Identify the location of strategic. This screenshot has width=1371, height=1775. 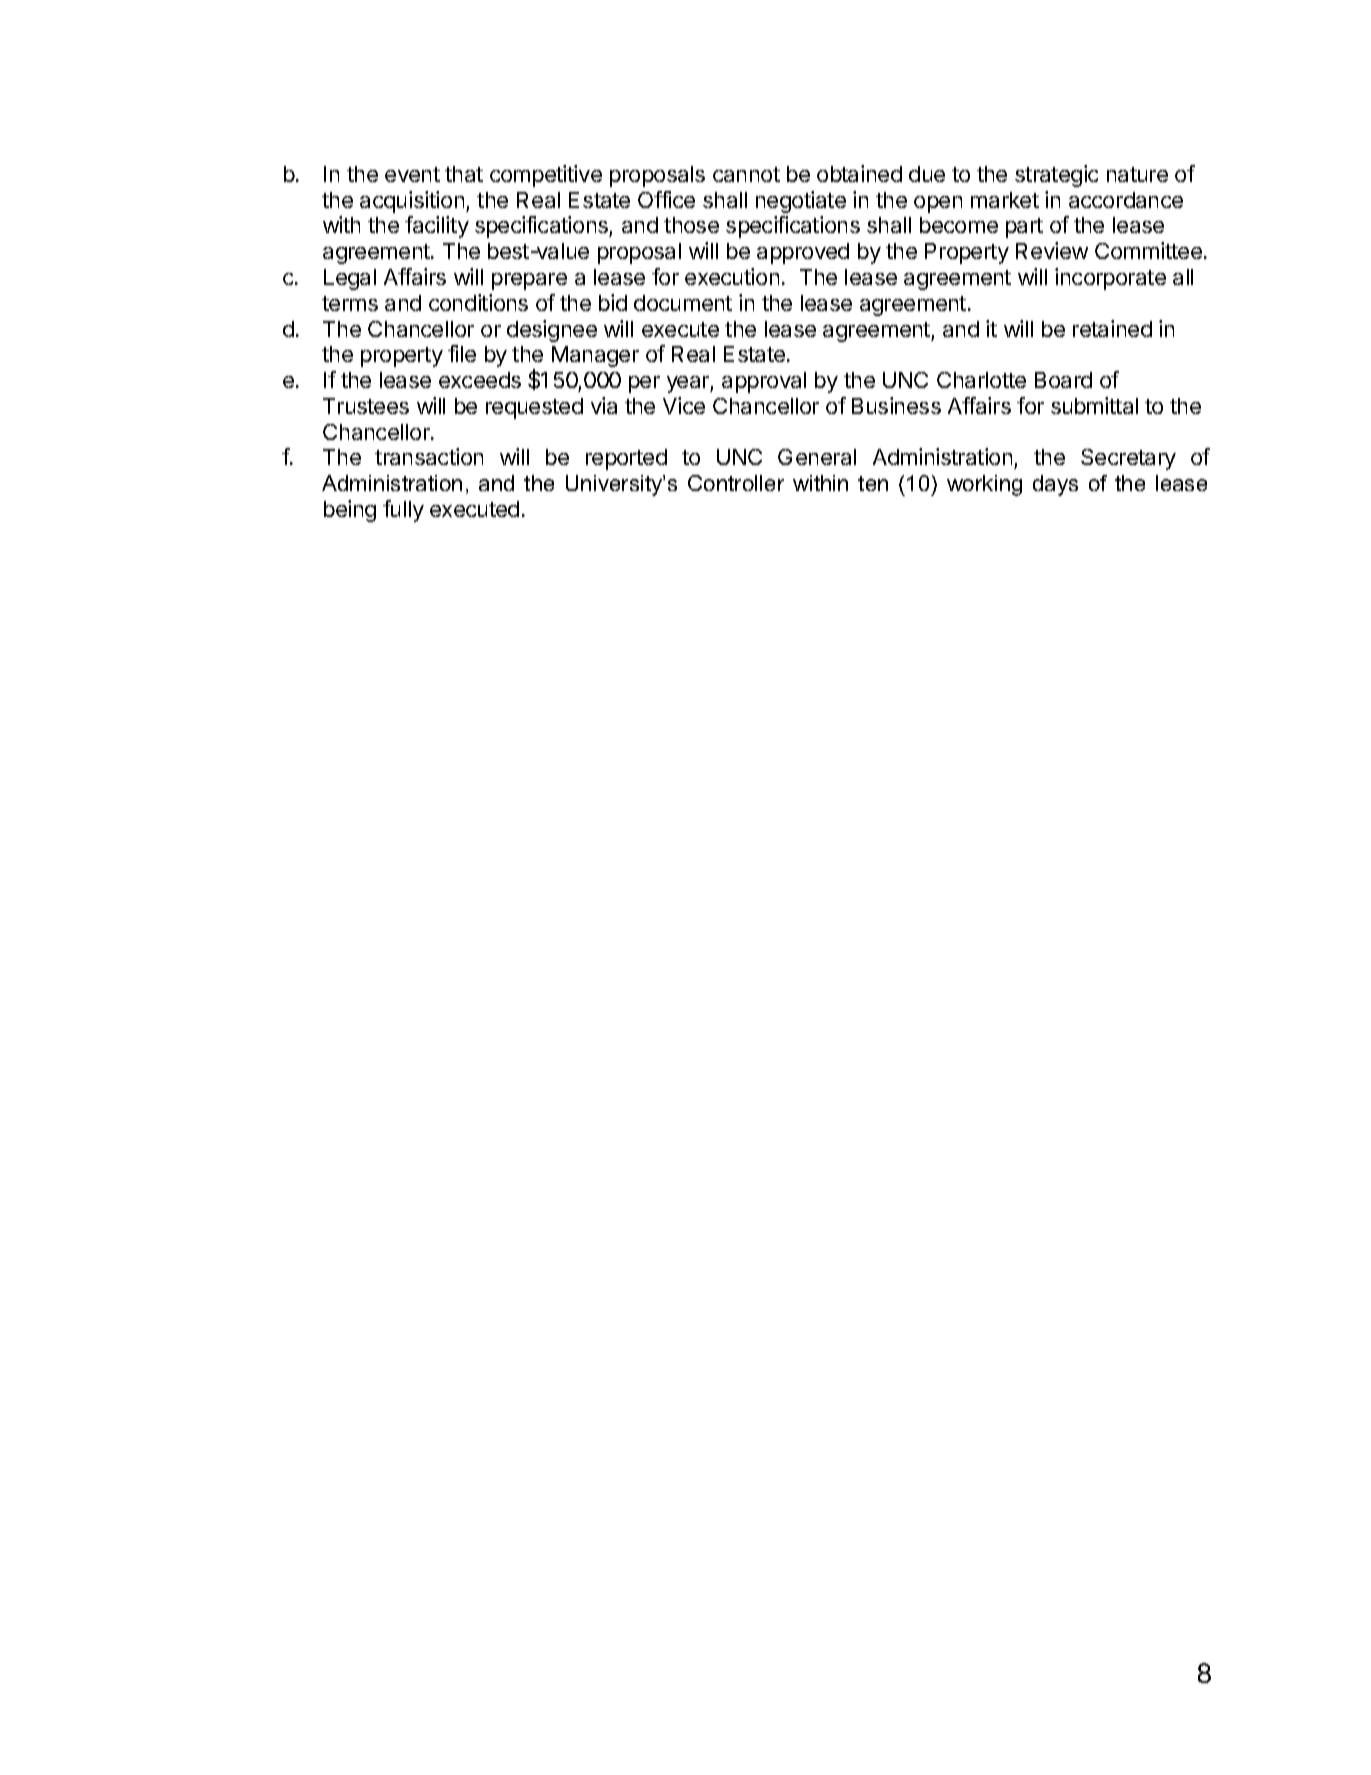
(1056, 176).
